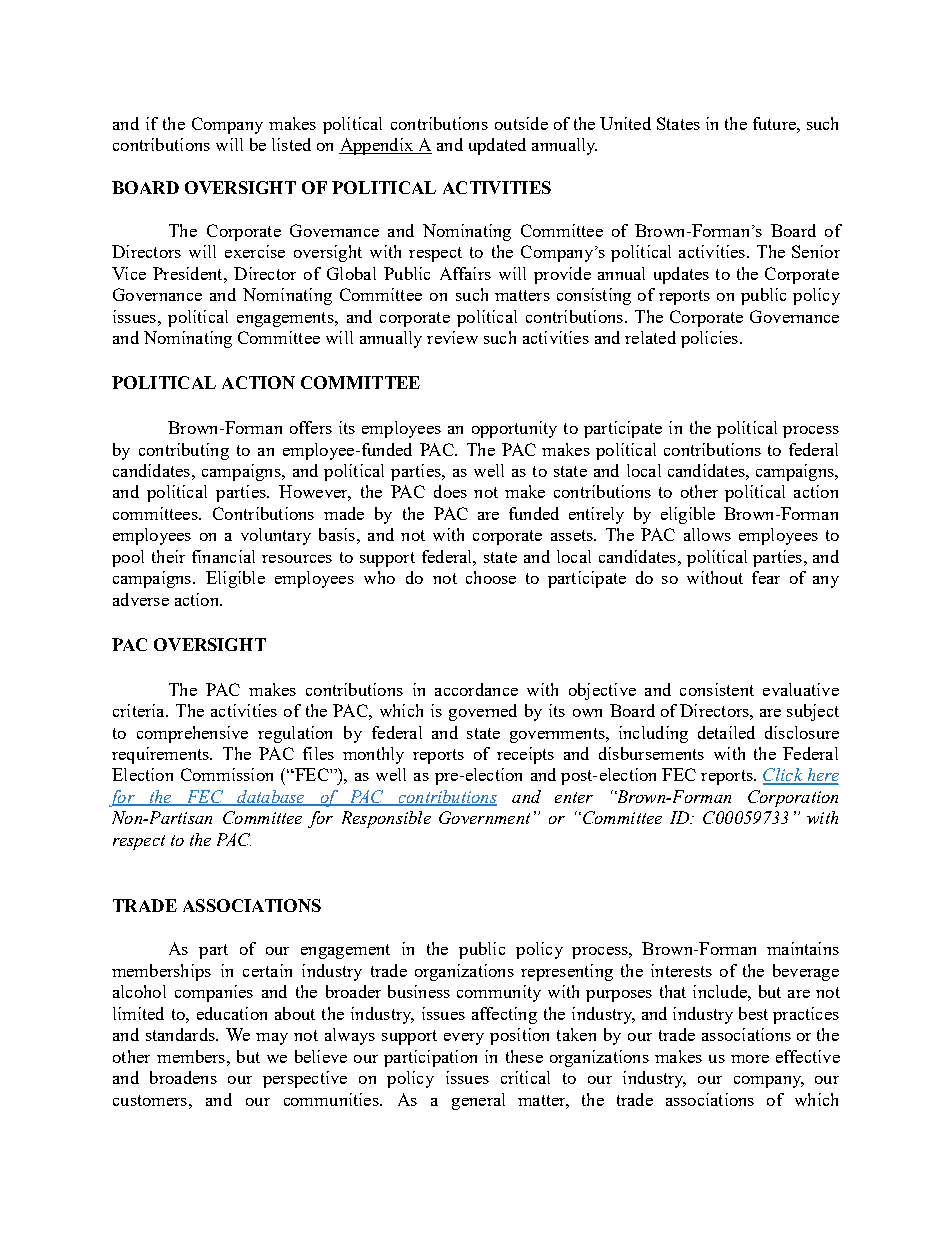 This screenshot has height=1233, width=952. Describe the element at coordinates (497, 146) in the screenshot. I see `updated` at that location.
